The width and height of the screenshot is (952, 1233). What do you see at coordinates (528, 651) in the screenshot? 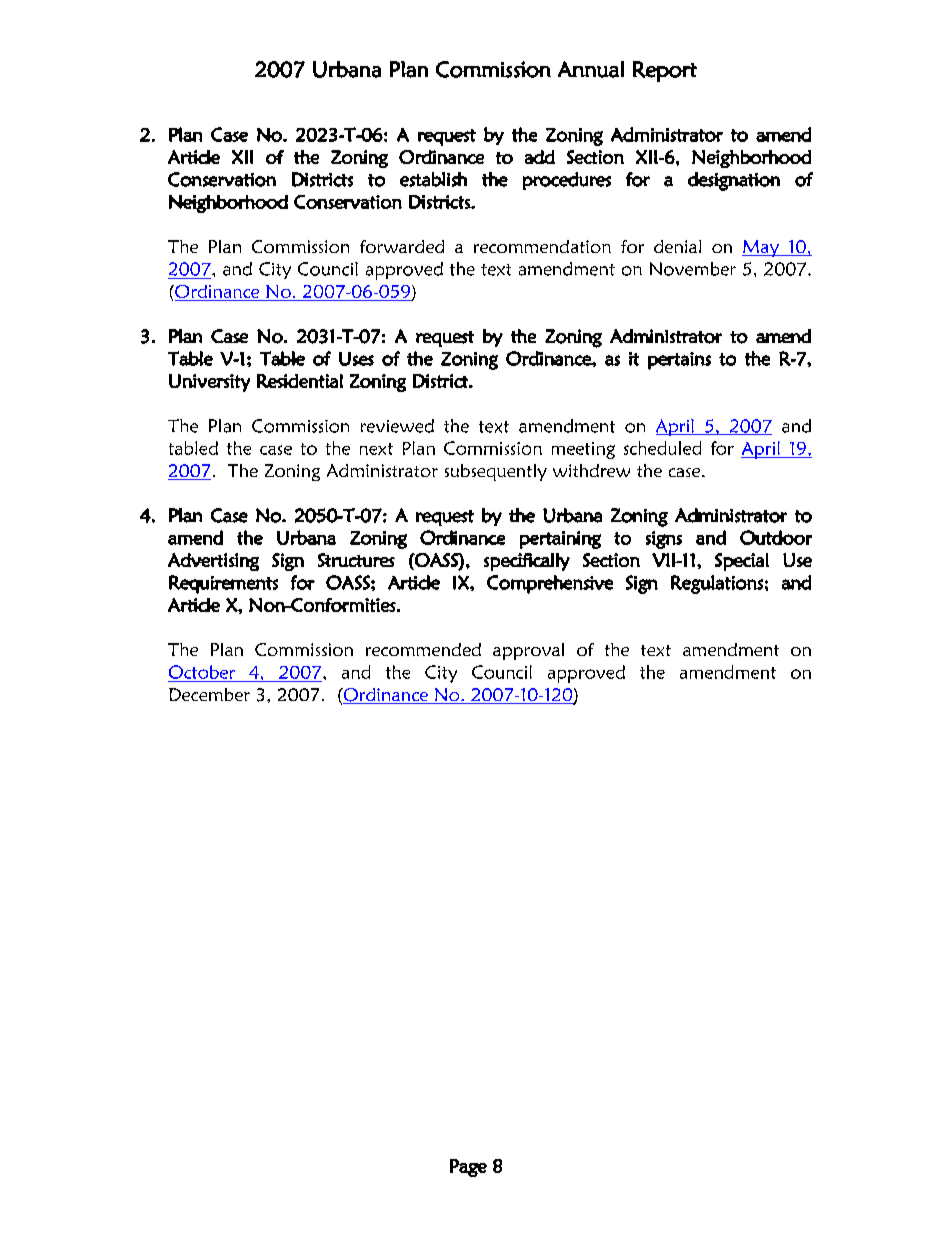
I see `approval` at bounding box center [528, 651].
